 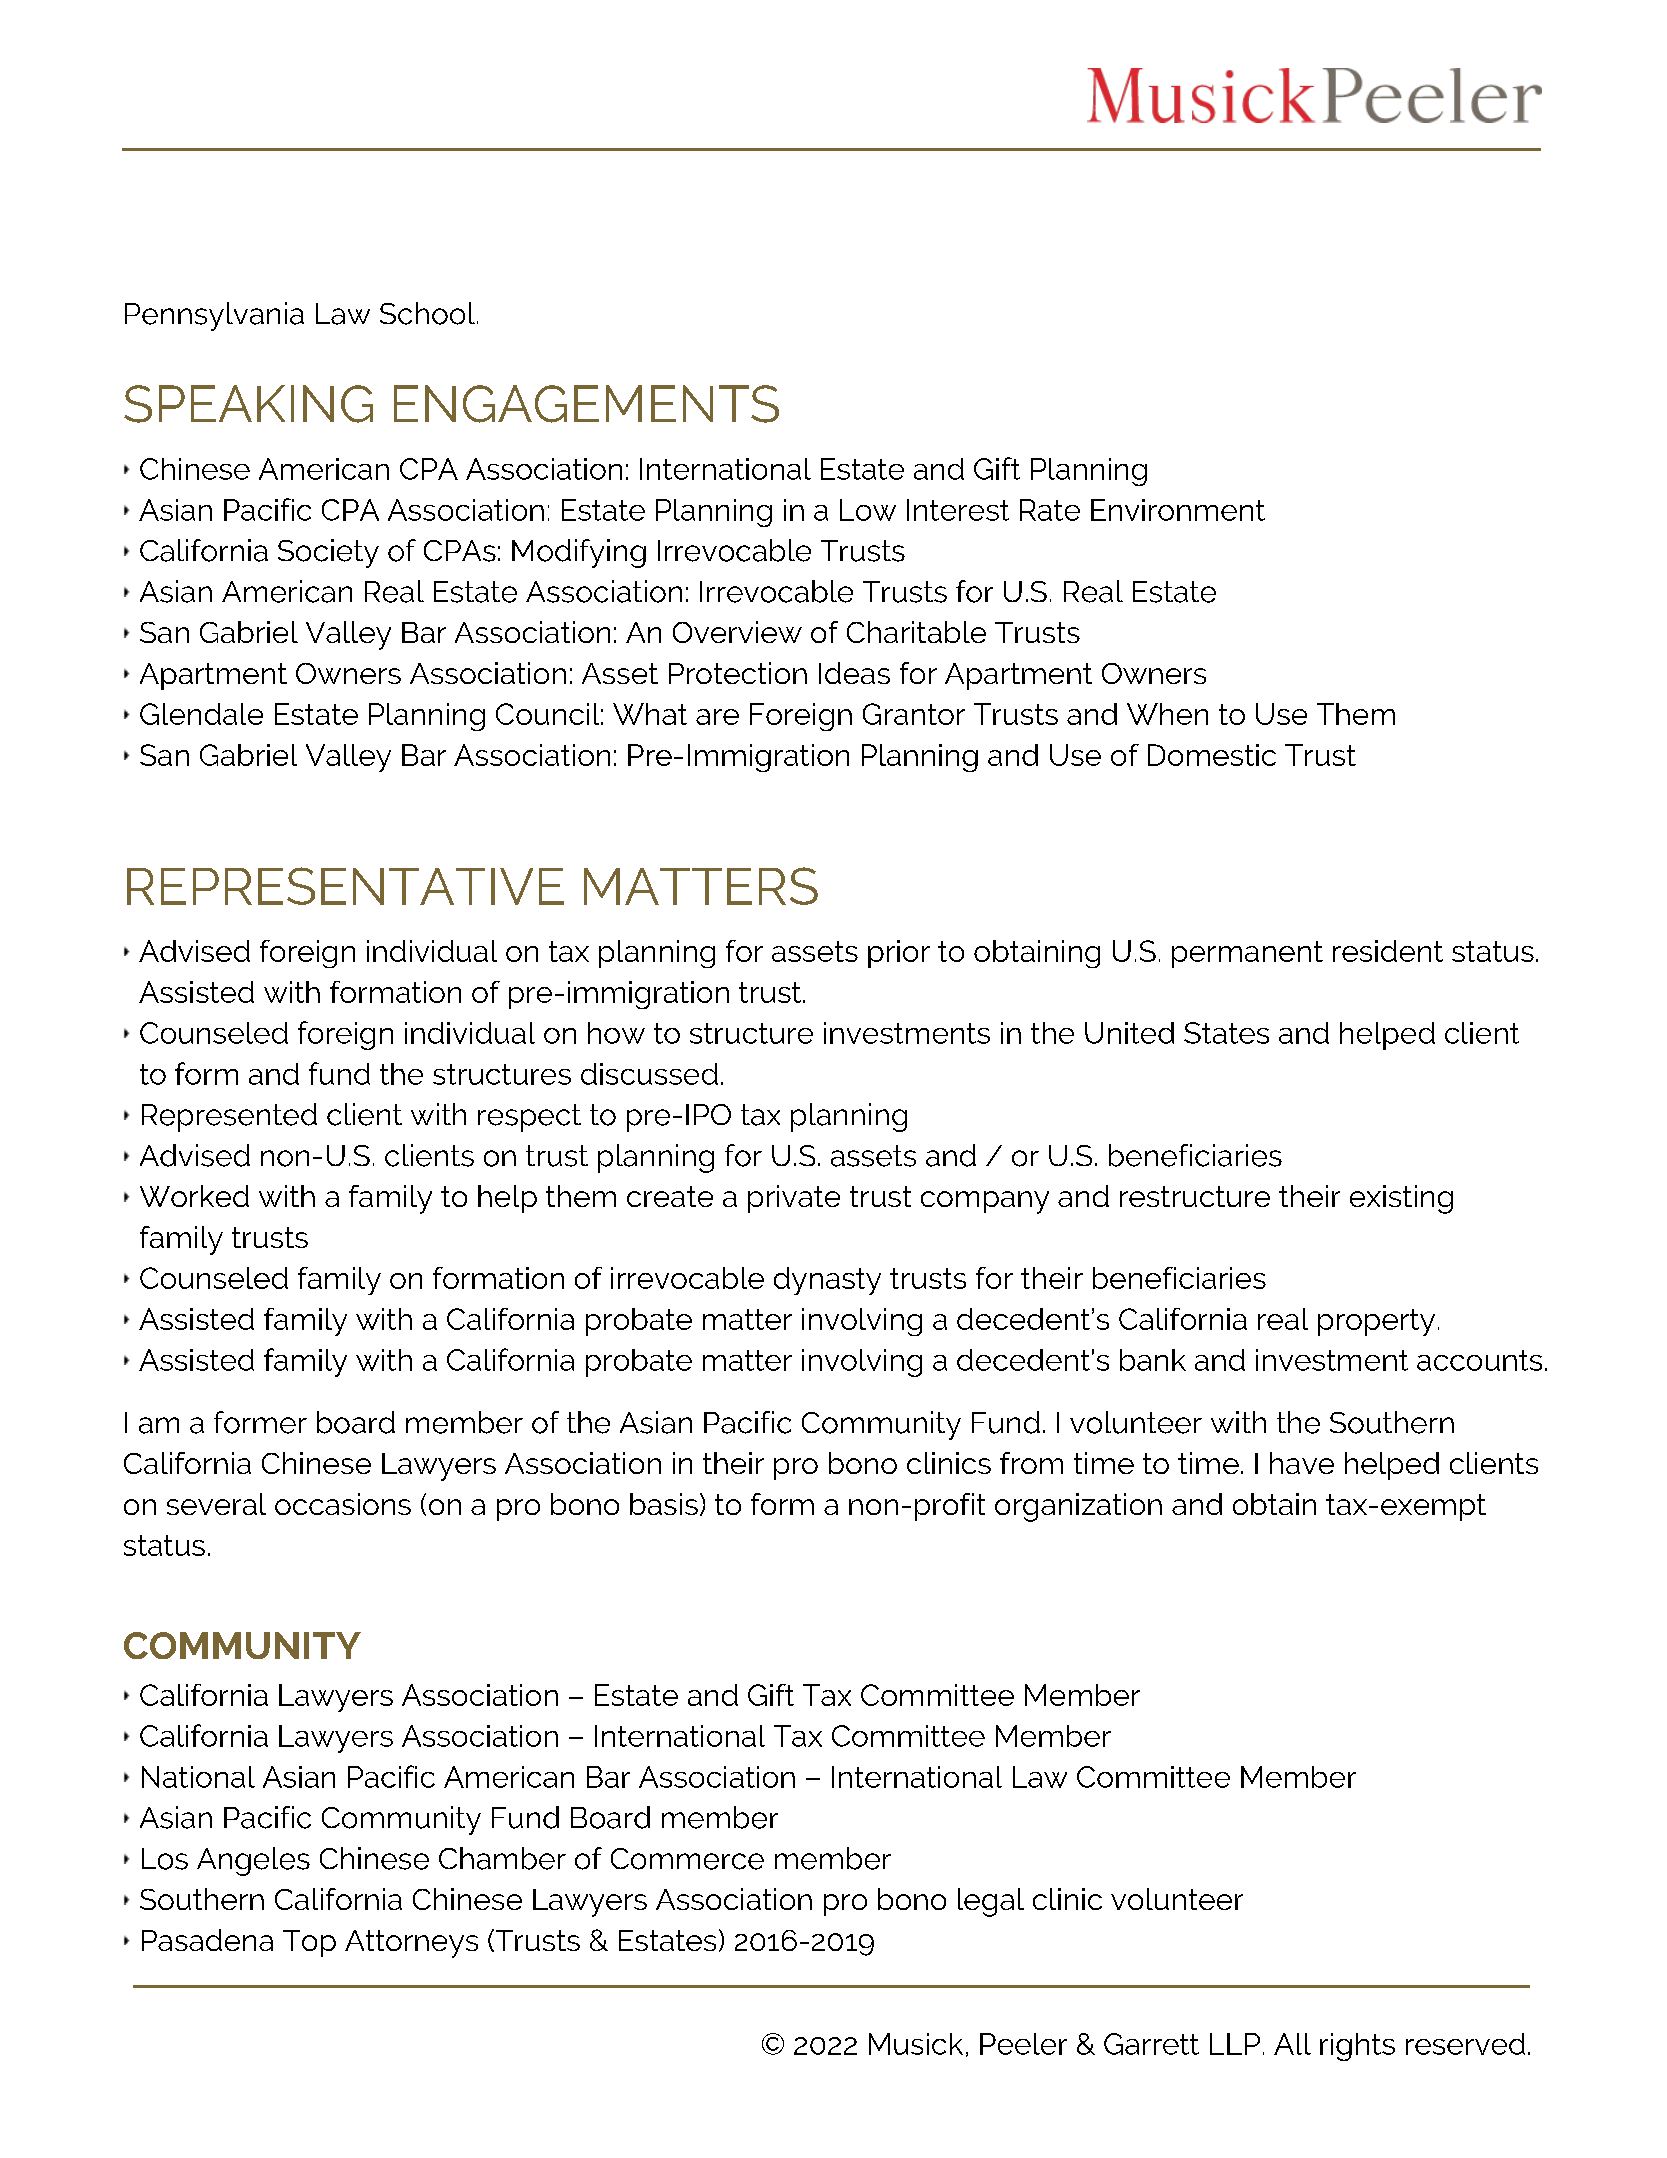 What do you see at coordinates (1178, 510) in the document?
I see `Environment` at bounding box center [1178, 510].
